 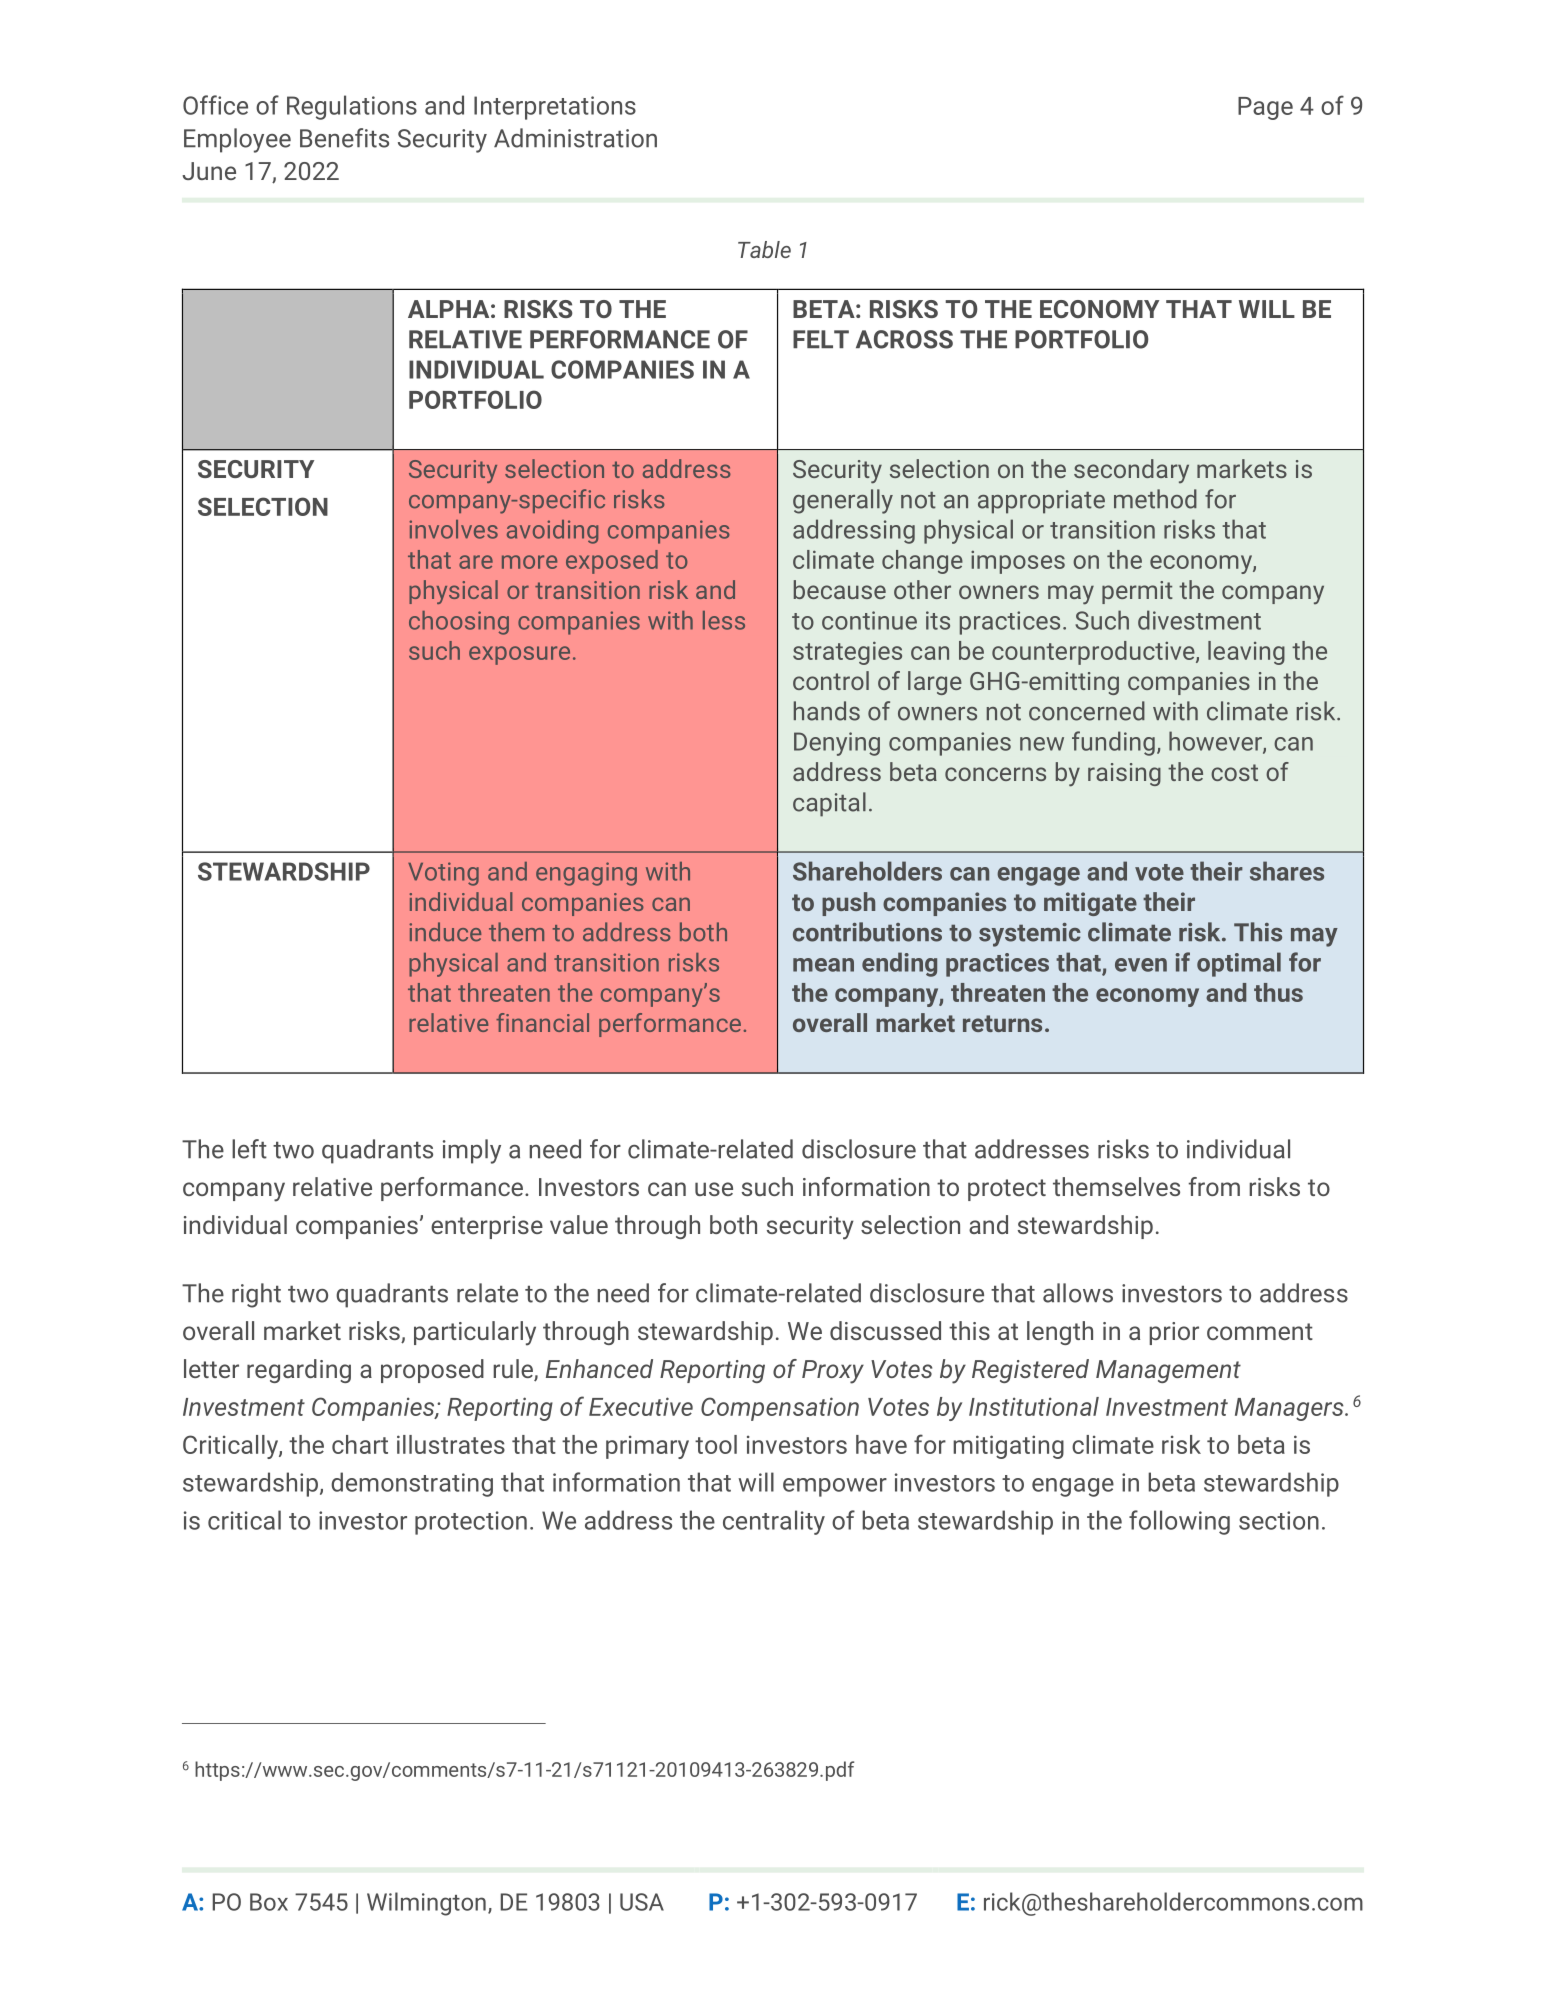 What do you see at coordinates (344, 138) in the screenshot?
I see `Benefits` at bounding box center [344, 138].
